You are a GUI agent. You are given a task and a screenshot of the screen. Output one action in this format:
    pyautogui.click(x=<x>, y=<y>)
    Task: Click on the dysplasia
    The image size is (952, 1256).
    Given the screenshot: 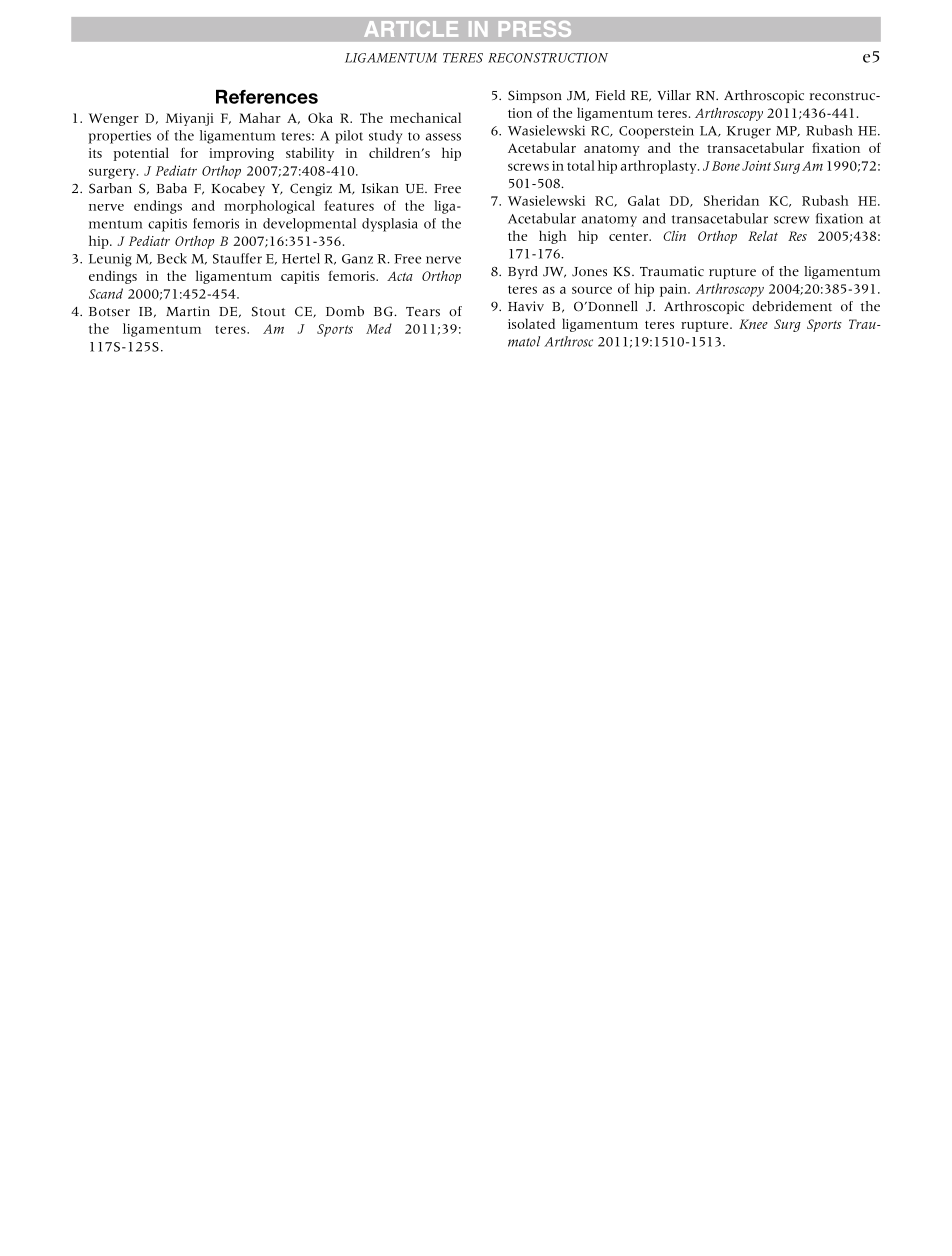 What is the action you would take?
    pyautogui.click(x=390, y=225)
